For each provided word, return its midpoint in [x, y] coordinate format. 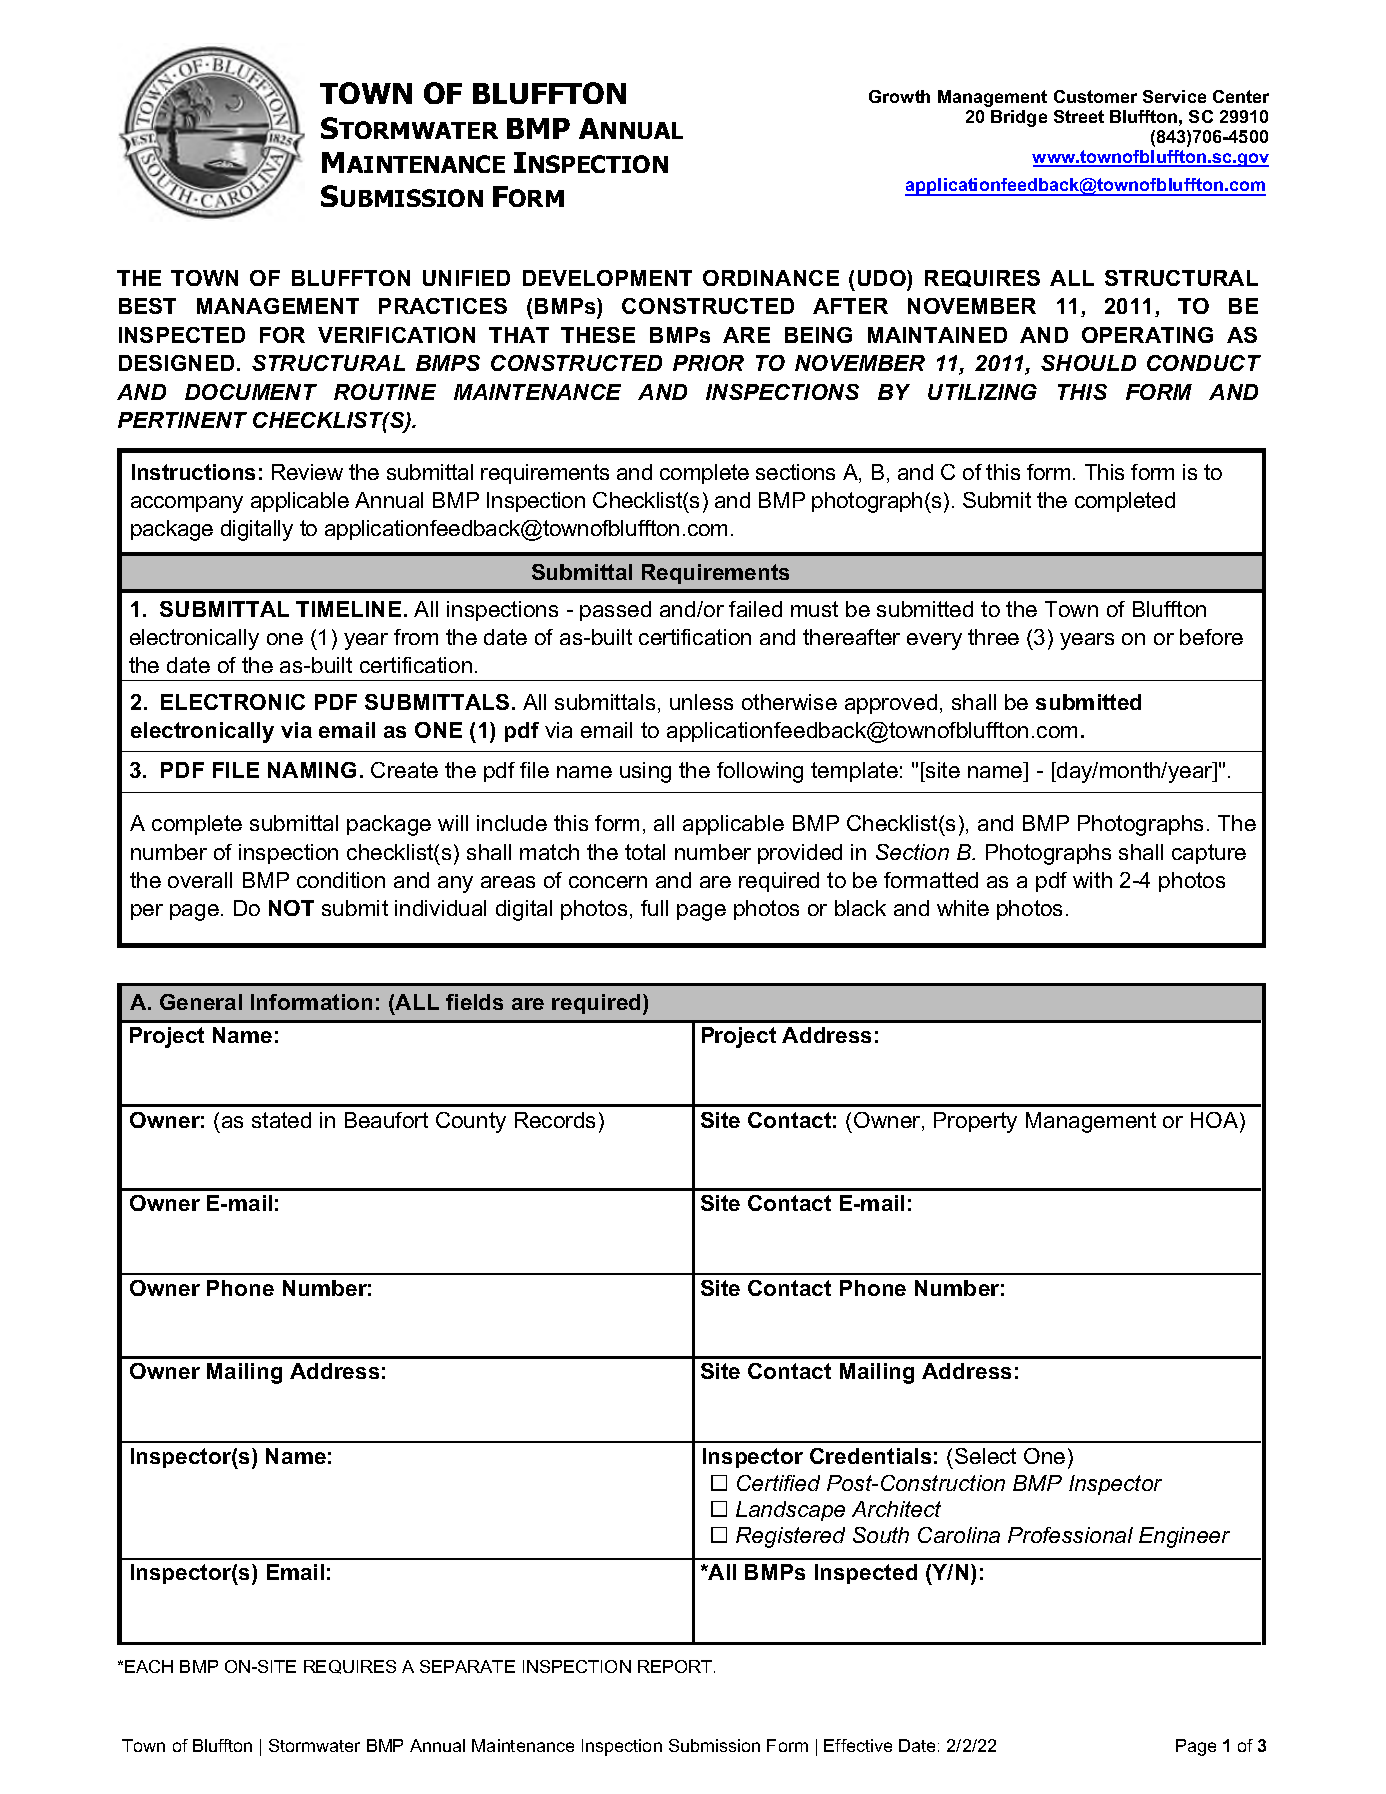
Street [1079, 116]
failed [755, 609]
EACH [149, 1666]
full [654, 908]
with [1092, 880]
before [1211, 637]
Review [307, 472]
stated [281, 1120]
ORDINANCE [771, 278]
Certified [778, 1483]
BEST [147, 306]
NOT [291, 908]
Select [985, 1456]
